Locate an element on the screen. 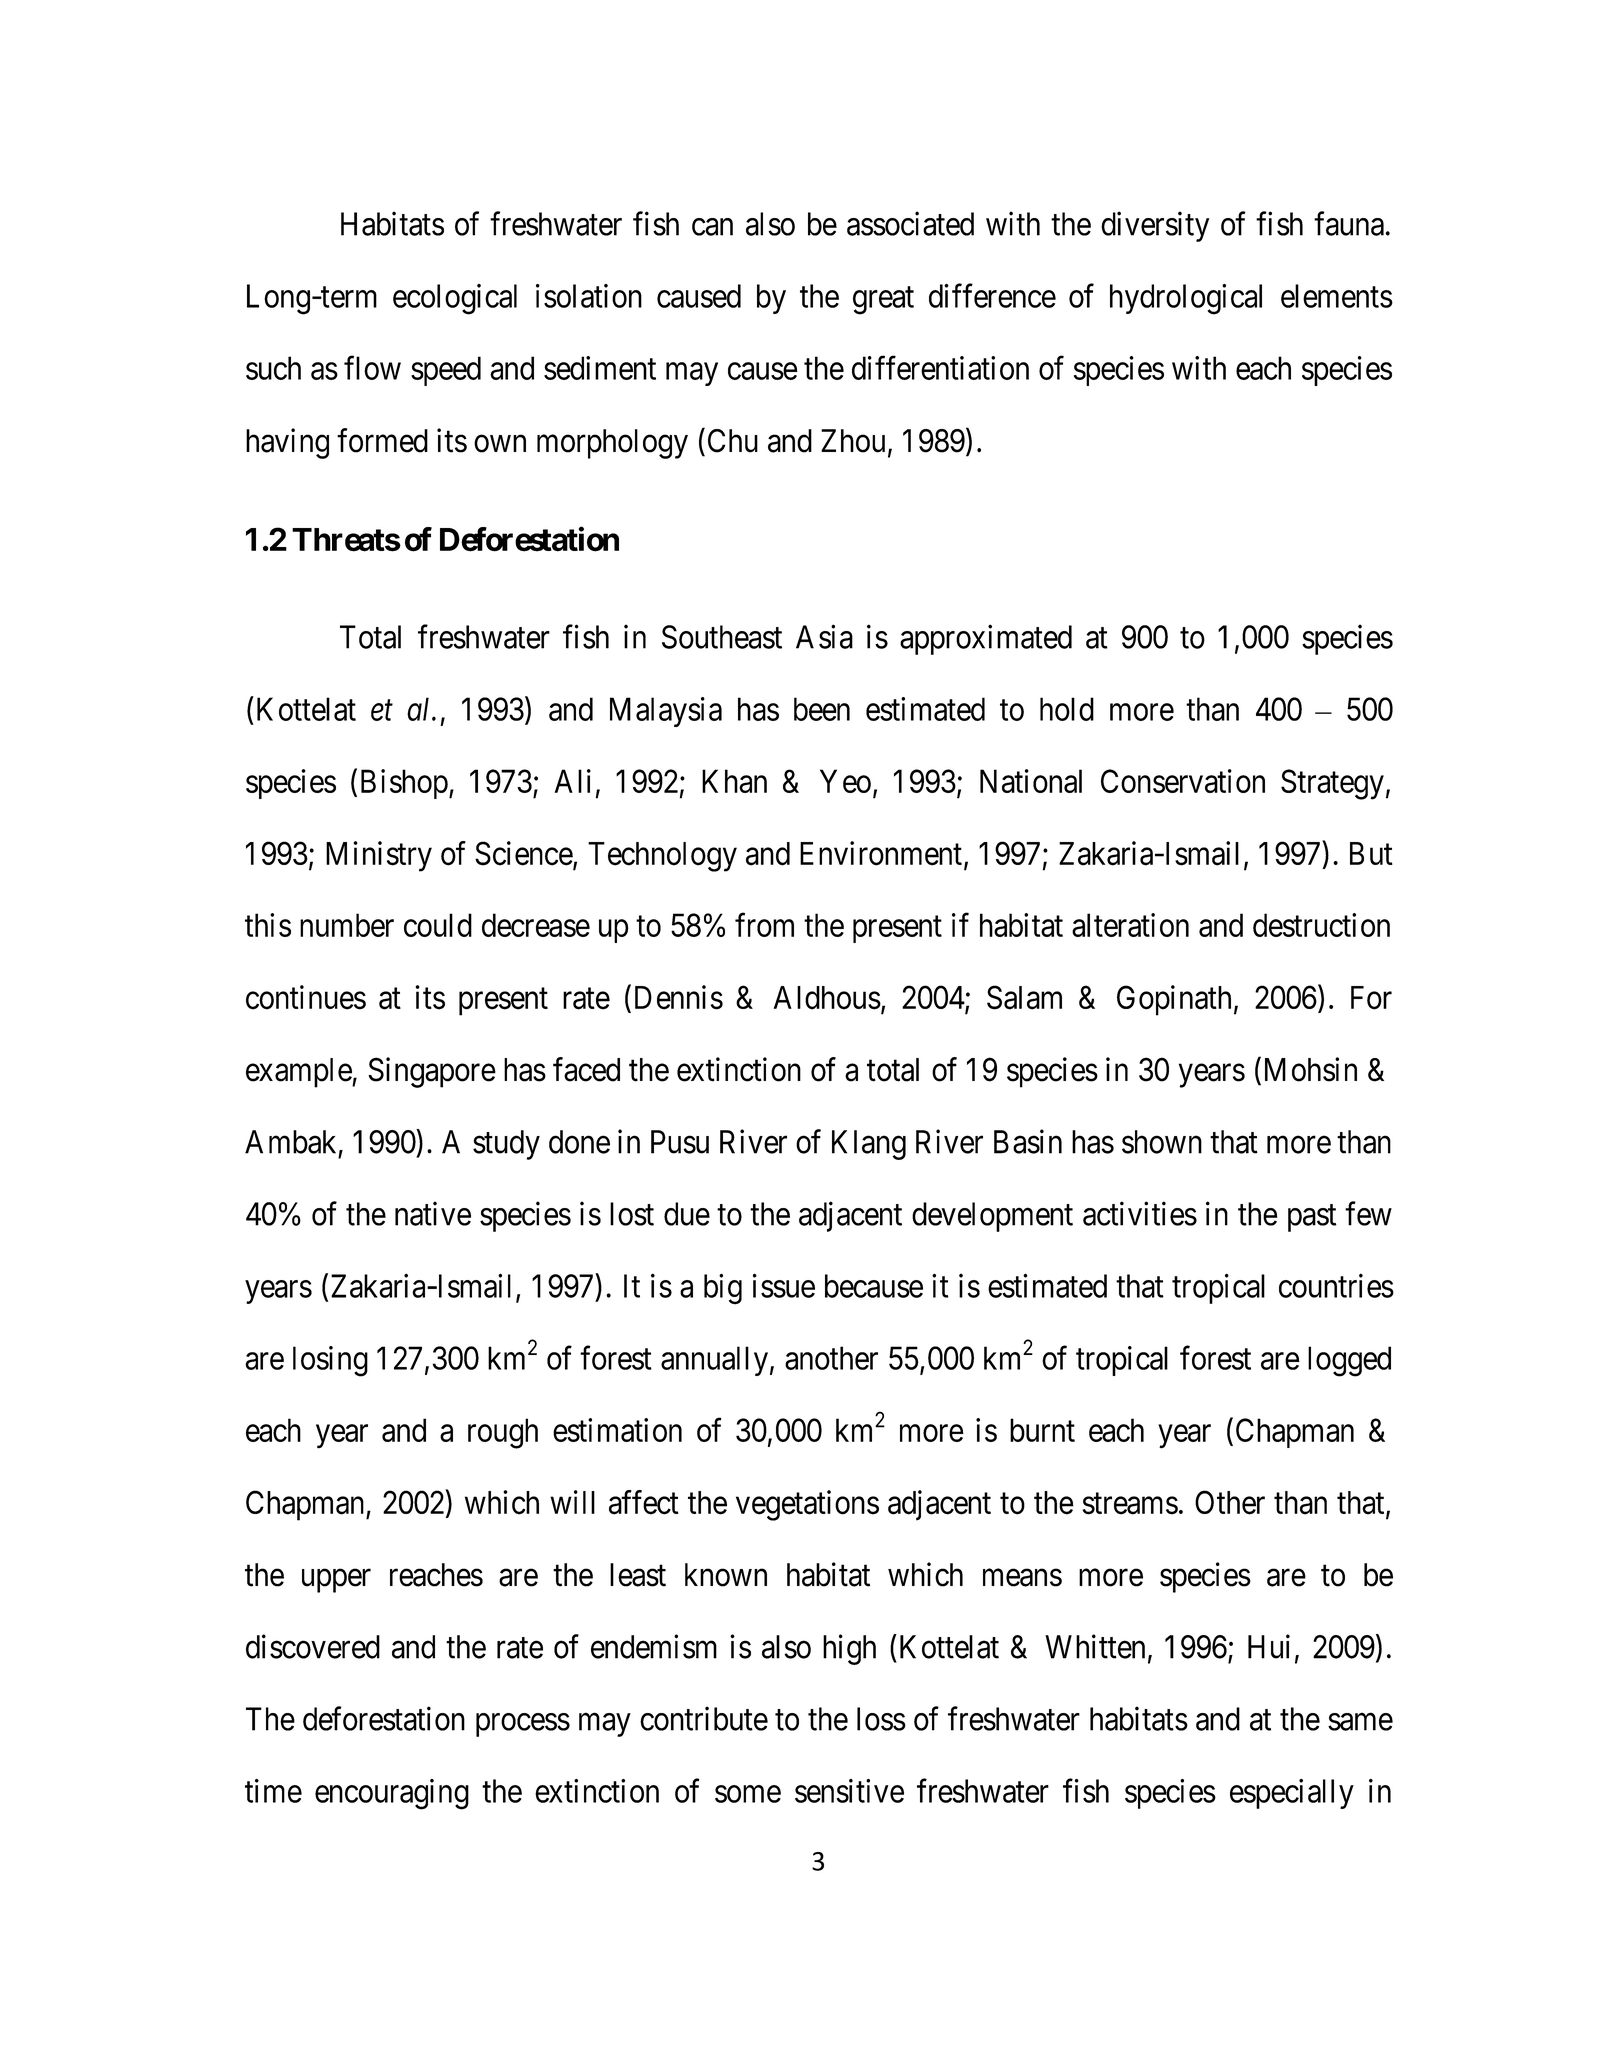 The width and height of the screenshot is (1599, 2070). native is located at coordinates (433, 1213).
